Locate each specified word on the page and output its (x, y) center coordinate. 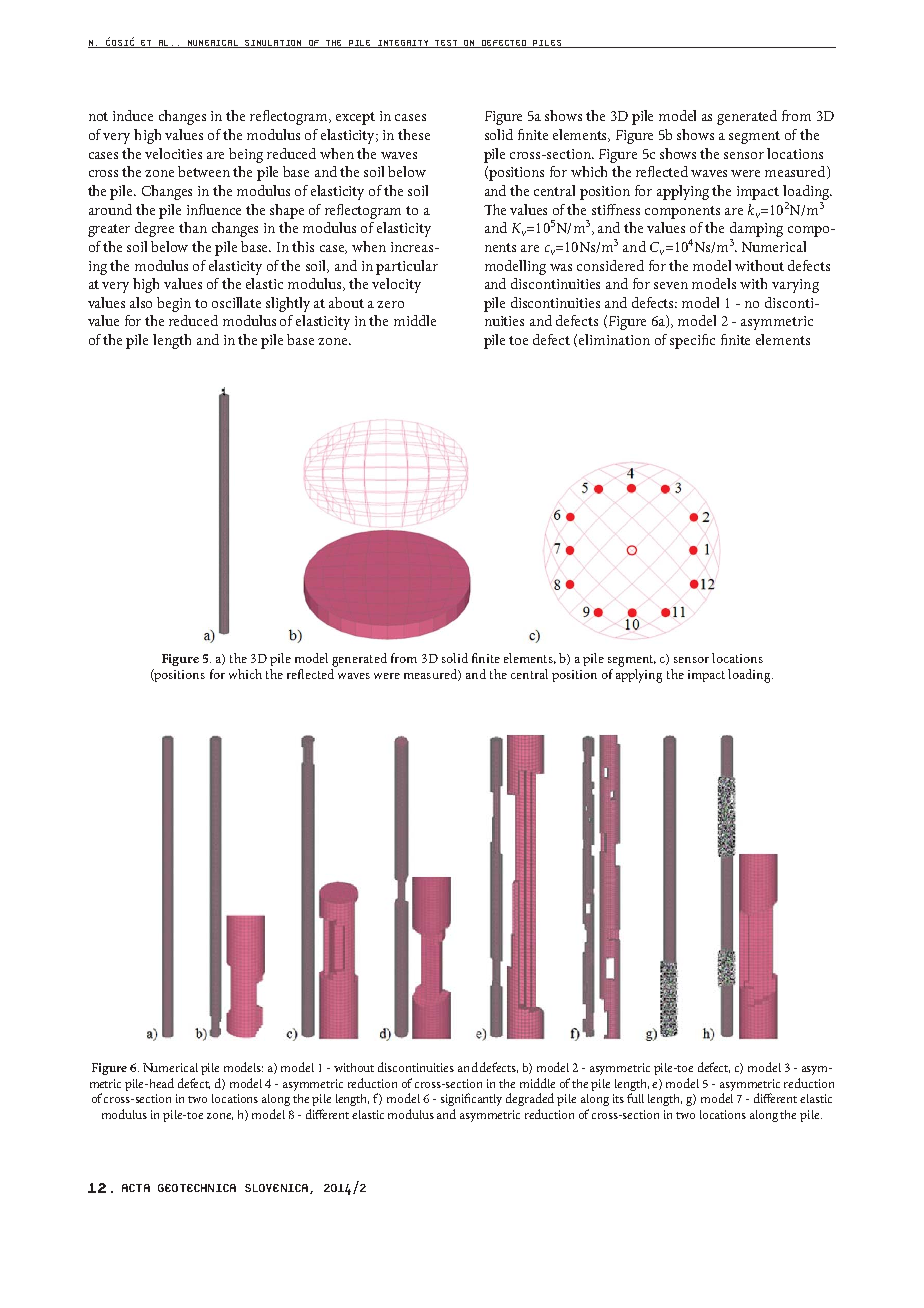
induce (133, 115)
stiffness (616, 209)
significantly (471, 1099)
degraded (530, 1099)
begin (174, 304)
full (635, 1098)
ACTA (136, 1188)
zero (390, 304)
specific (692, 341)
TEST (447, 44)
